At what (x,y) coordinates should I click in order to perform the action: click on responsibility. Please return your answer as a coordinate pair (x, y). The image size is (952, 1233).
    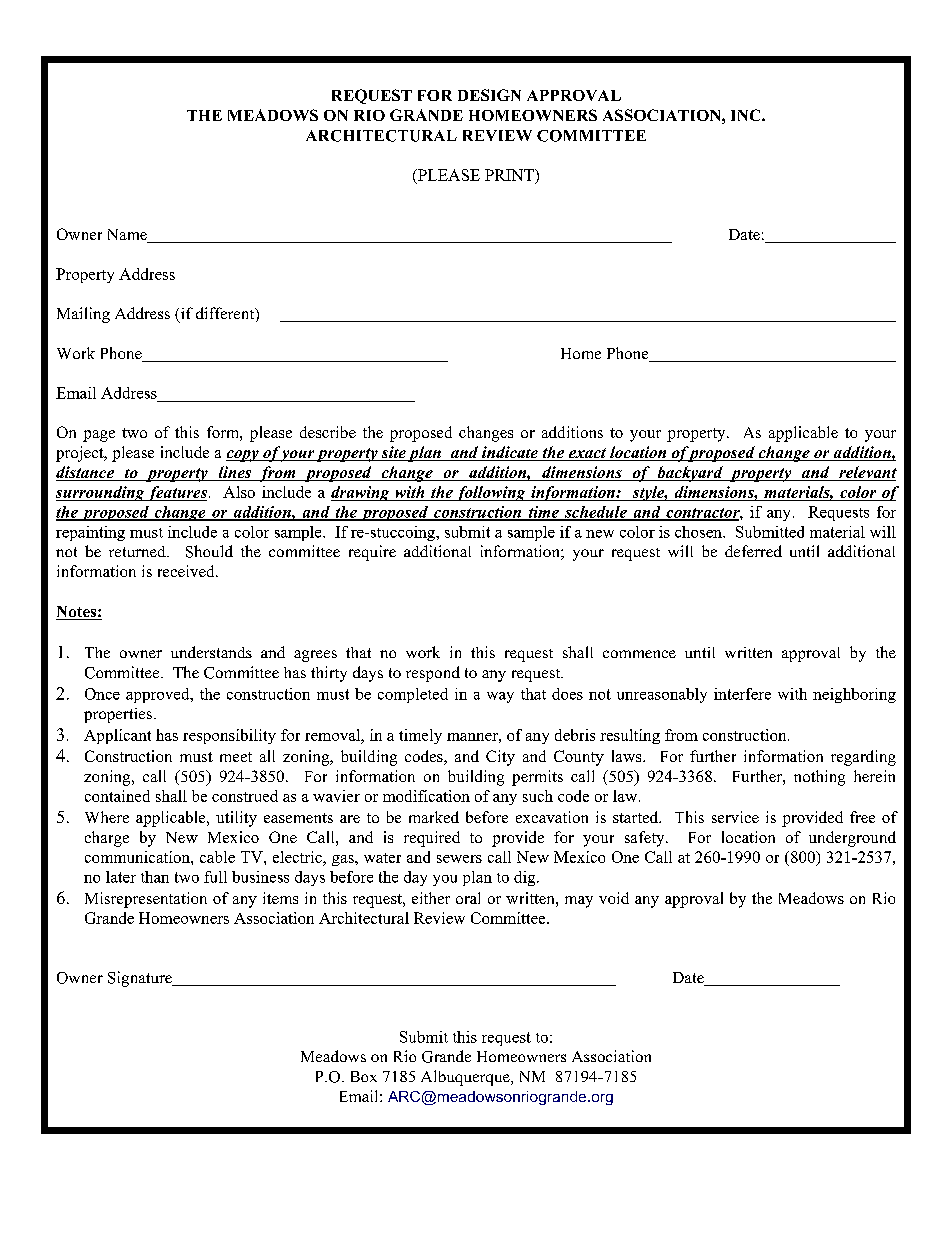
    Looking at the image, I should click on (229, 736).
